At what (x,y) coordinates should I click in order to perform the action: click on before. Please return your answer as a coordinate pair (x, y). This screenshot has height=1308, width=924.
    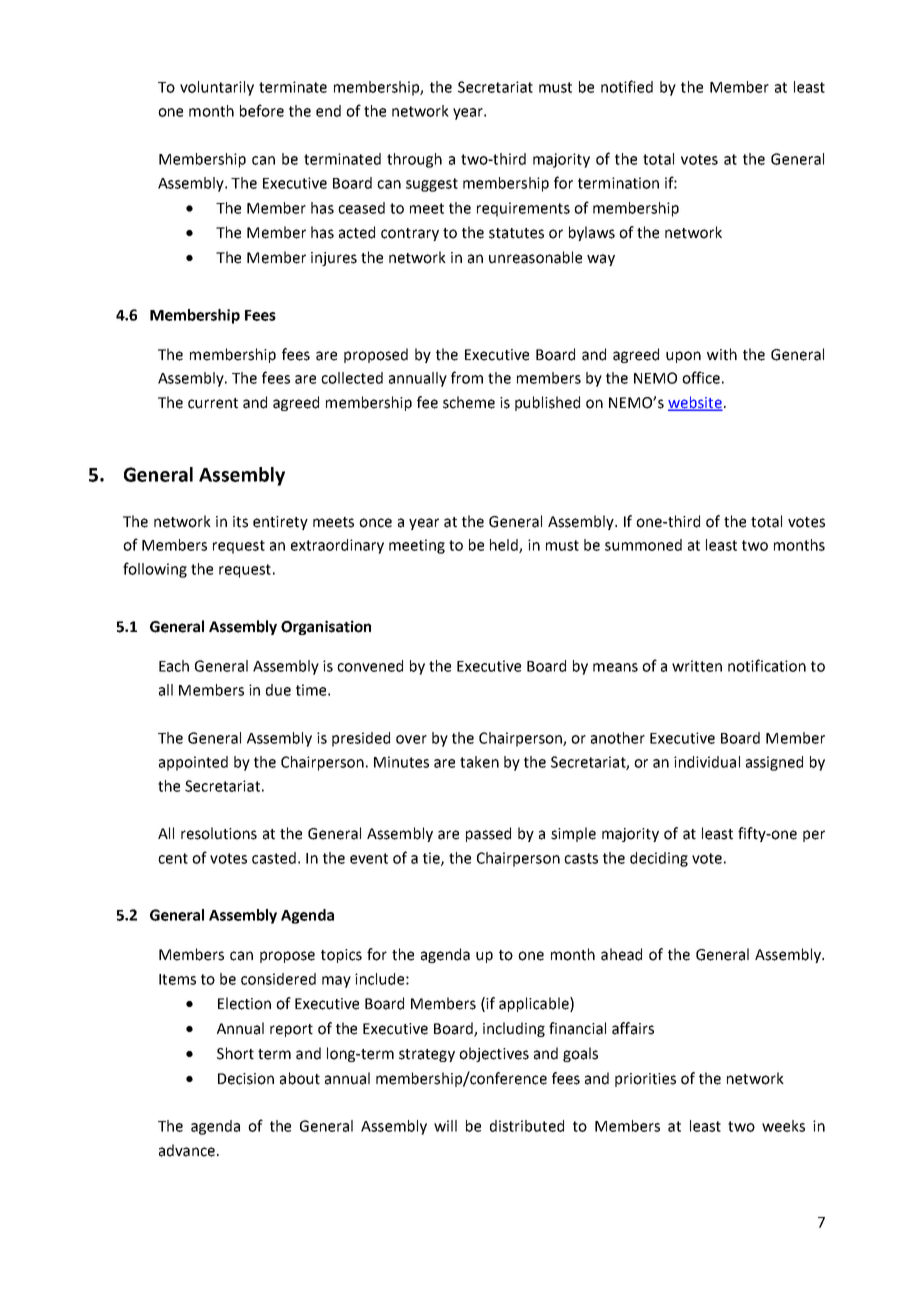
    Looking at the image, I should click on (262, 110).
